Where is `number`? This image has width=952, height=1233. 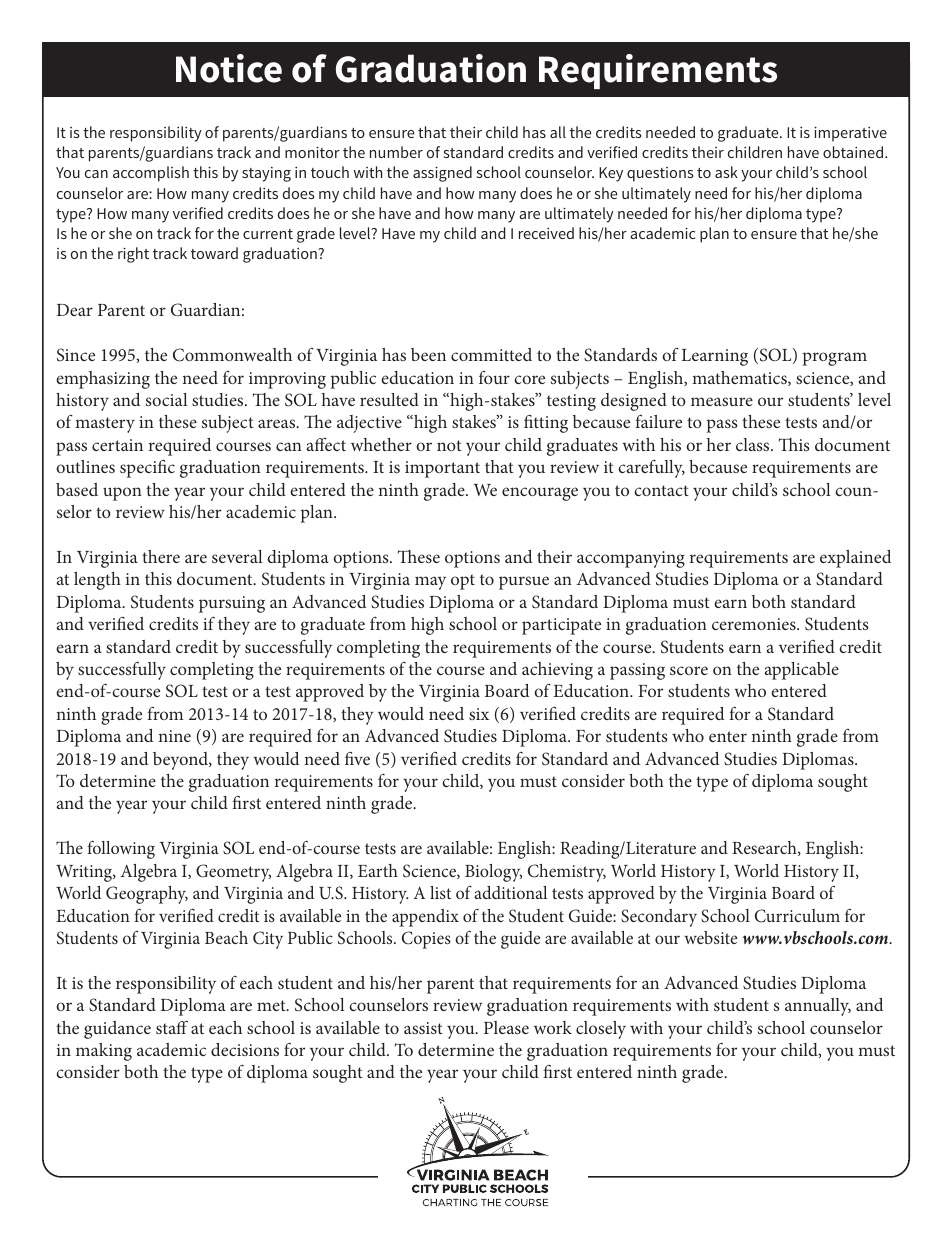 number is located at coordinates (396, 152).
